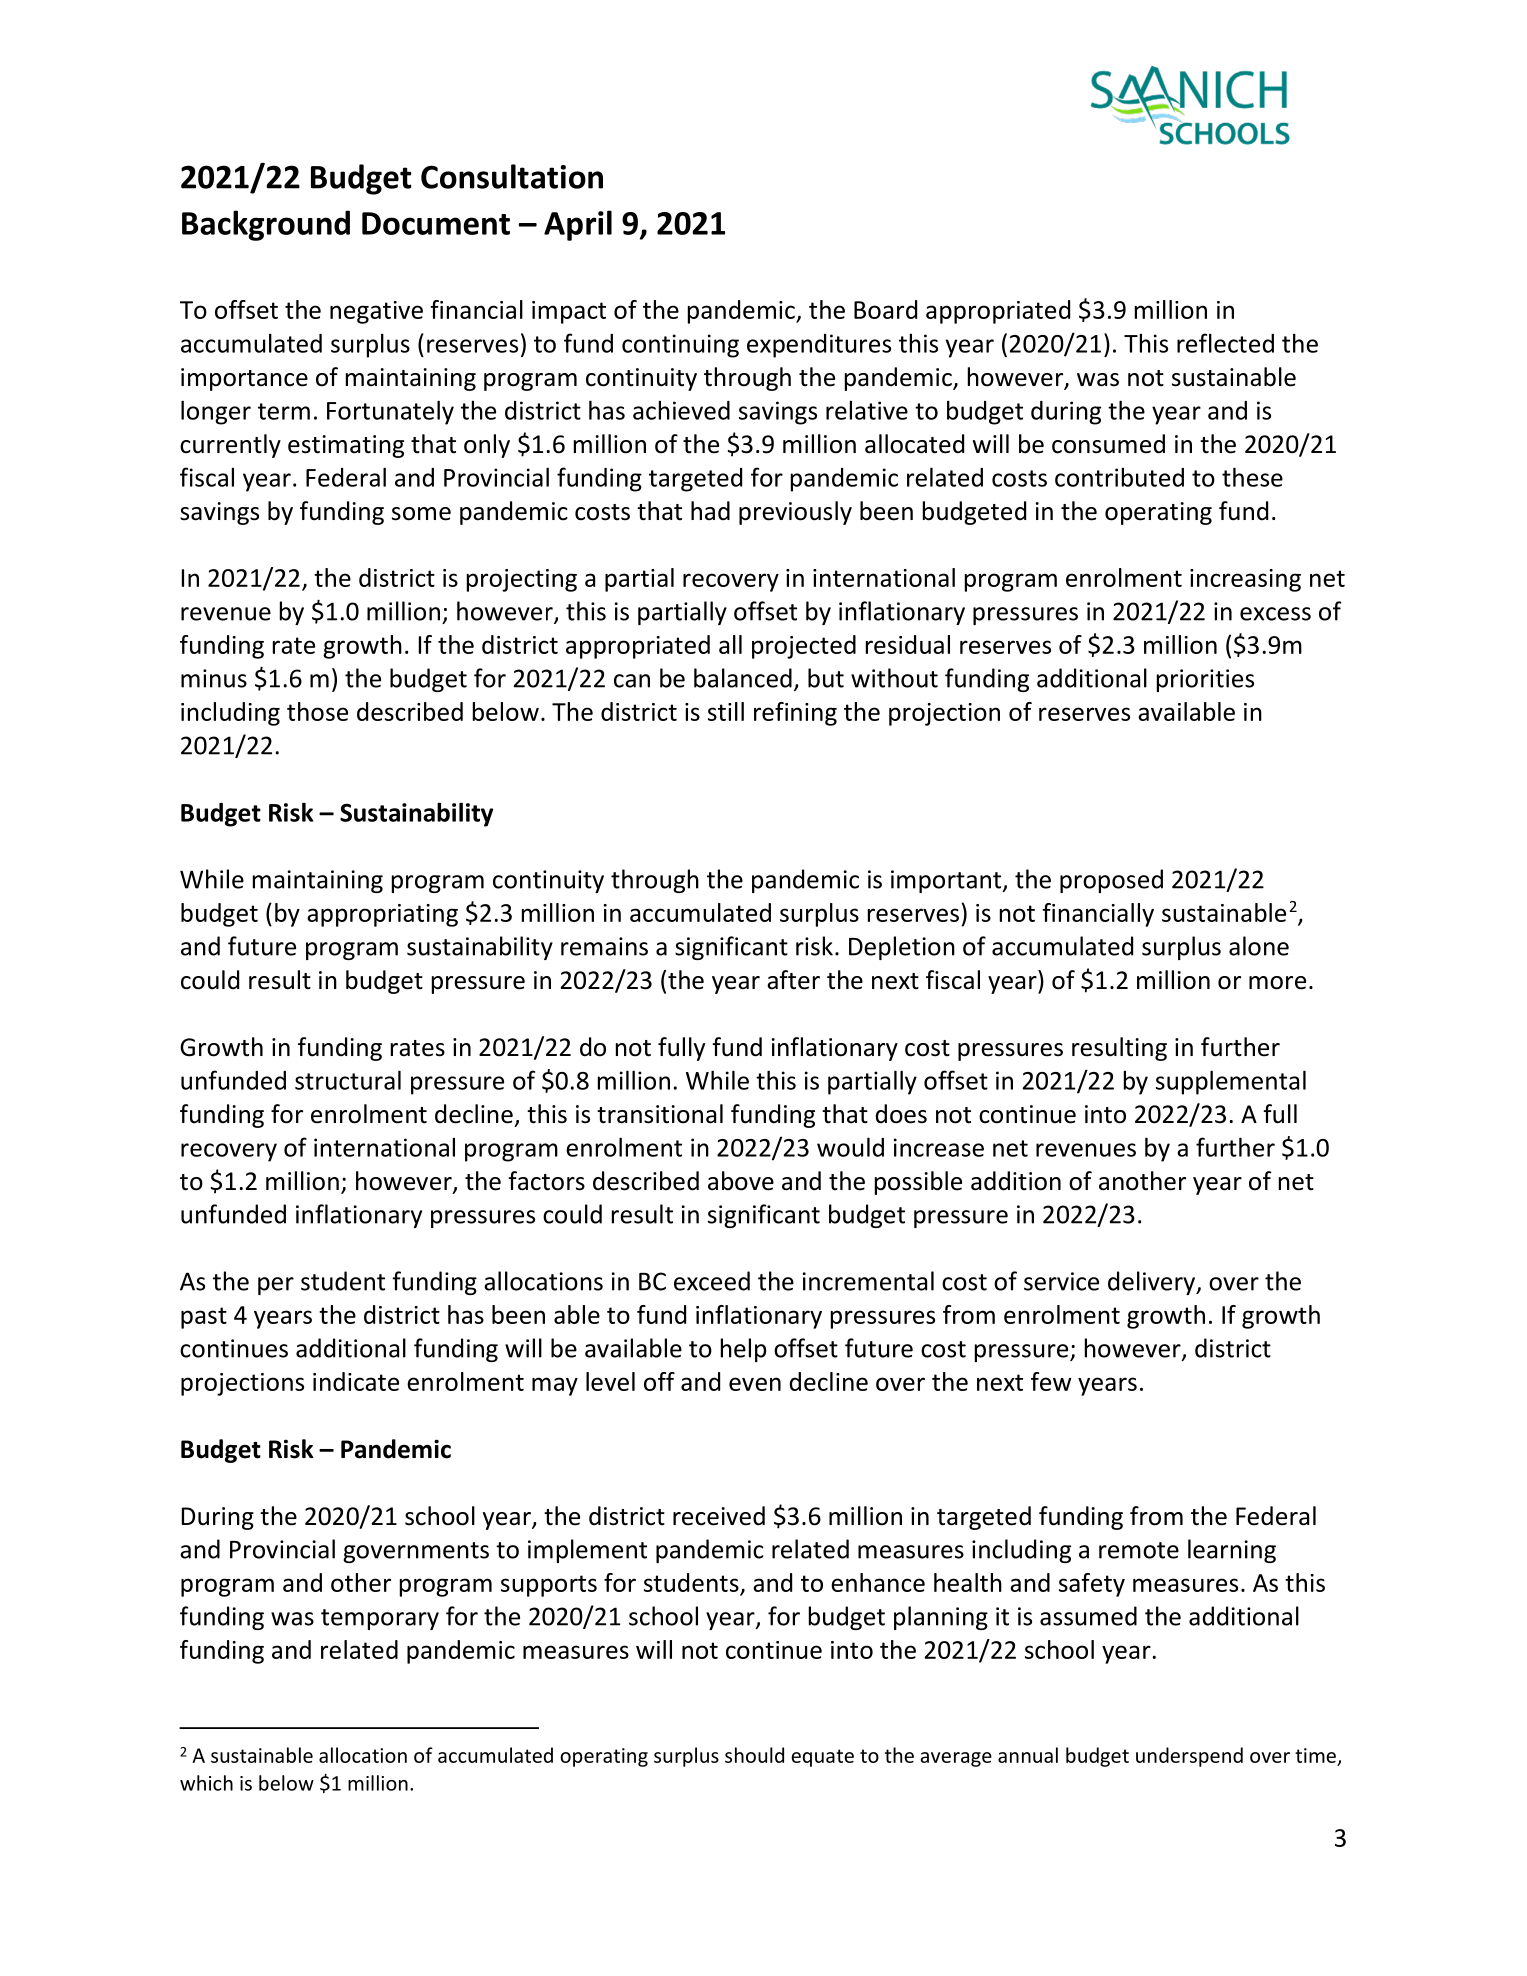 This image has height=1976, width=1527. I want to click on time, so click(1315, 1755).
